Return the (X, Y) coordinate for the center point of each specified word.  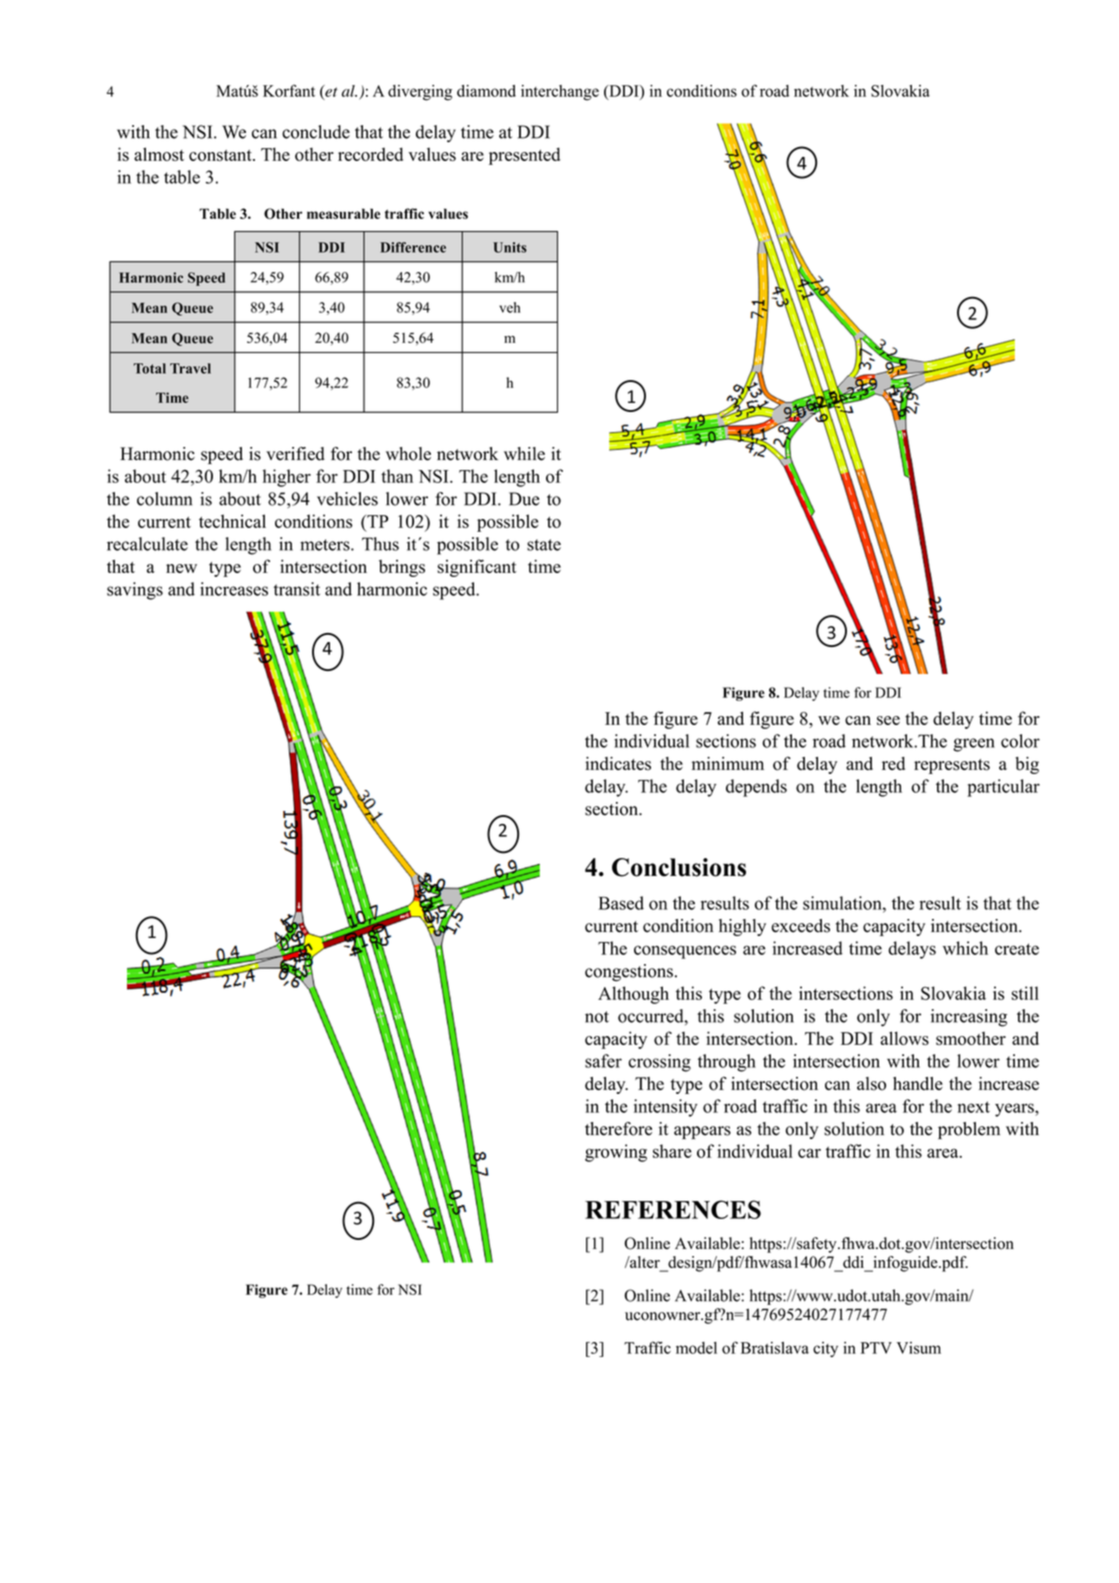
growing (616, 1153)
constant (221, 155)
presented (524, 156)
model (696, 1348)
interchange (560, 93)
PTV (876, 1348)
